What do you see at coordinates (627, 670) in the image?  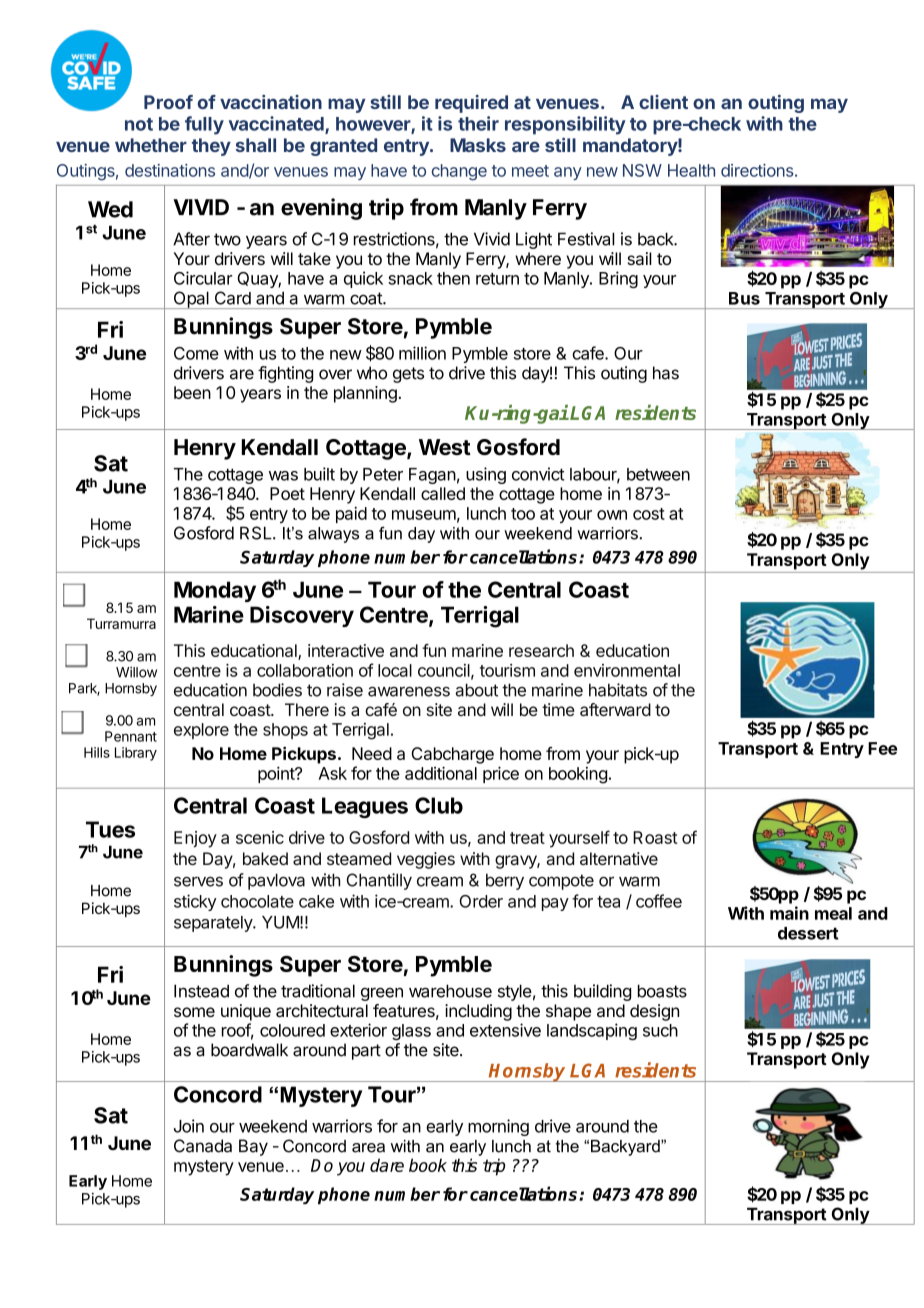 I see `environmental` at bounding box center [627, 670].
